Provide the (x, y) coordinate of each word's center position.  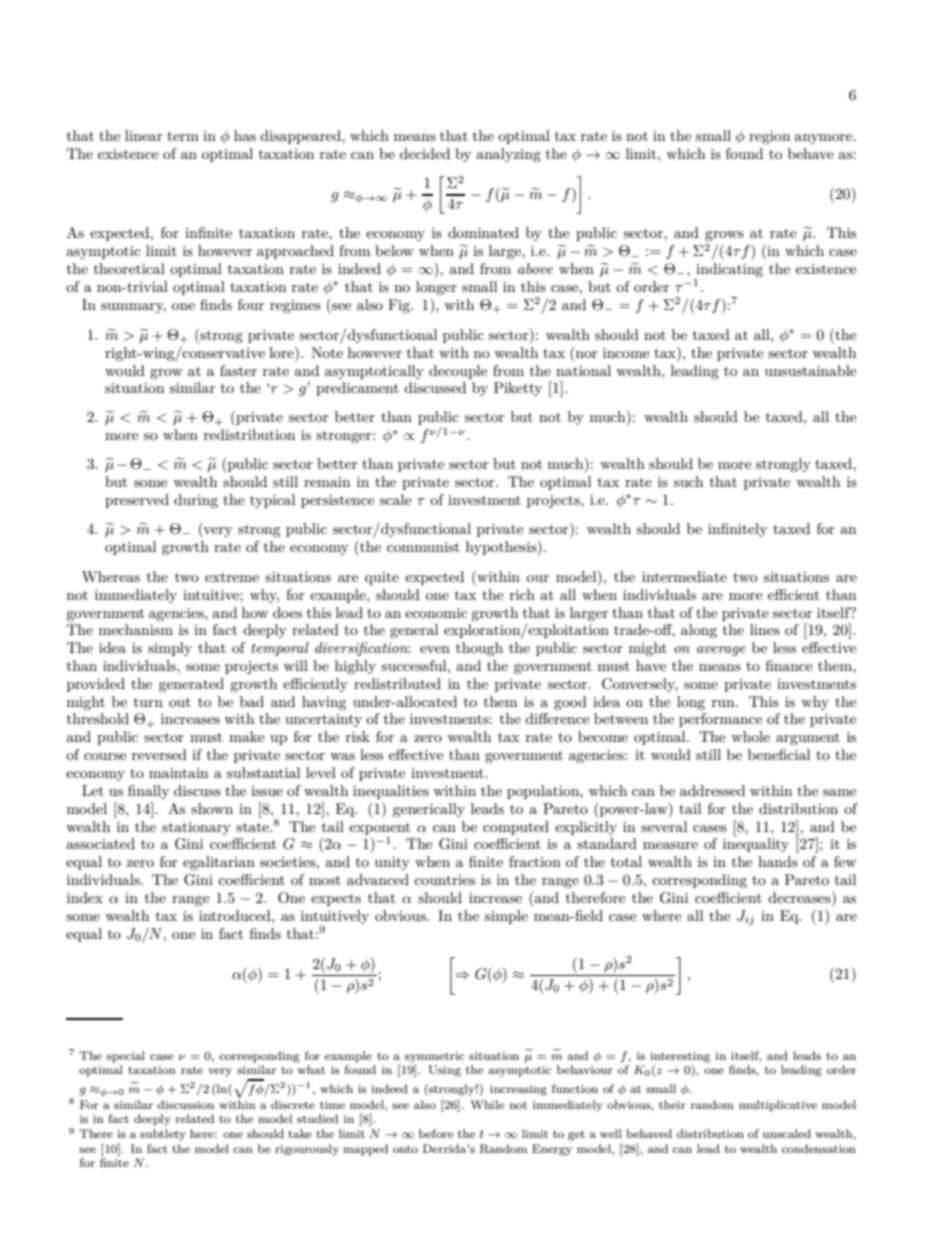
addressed (712, 790)
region (769, 137)
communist (423, 547)
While (487, 1104)
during (196, 501)
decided (425, 153)
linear (144, 135)
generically (429, 810)
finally (148, 792)
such (688, 481)
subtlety (163, 1135)
